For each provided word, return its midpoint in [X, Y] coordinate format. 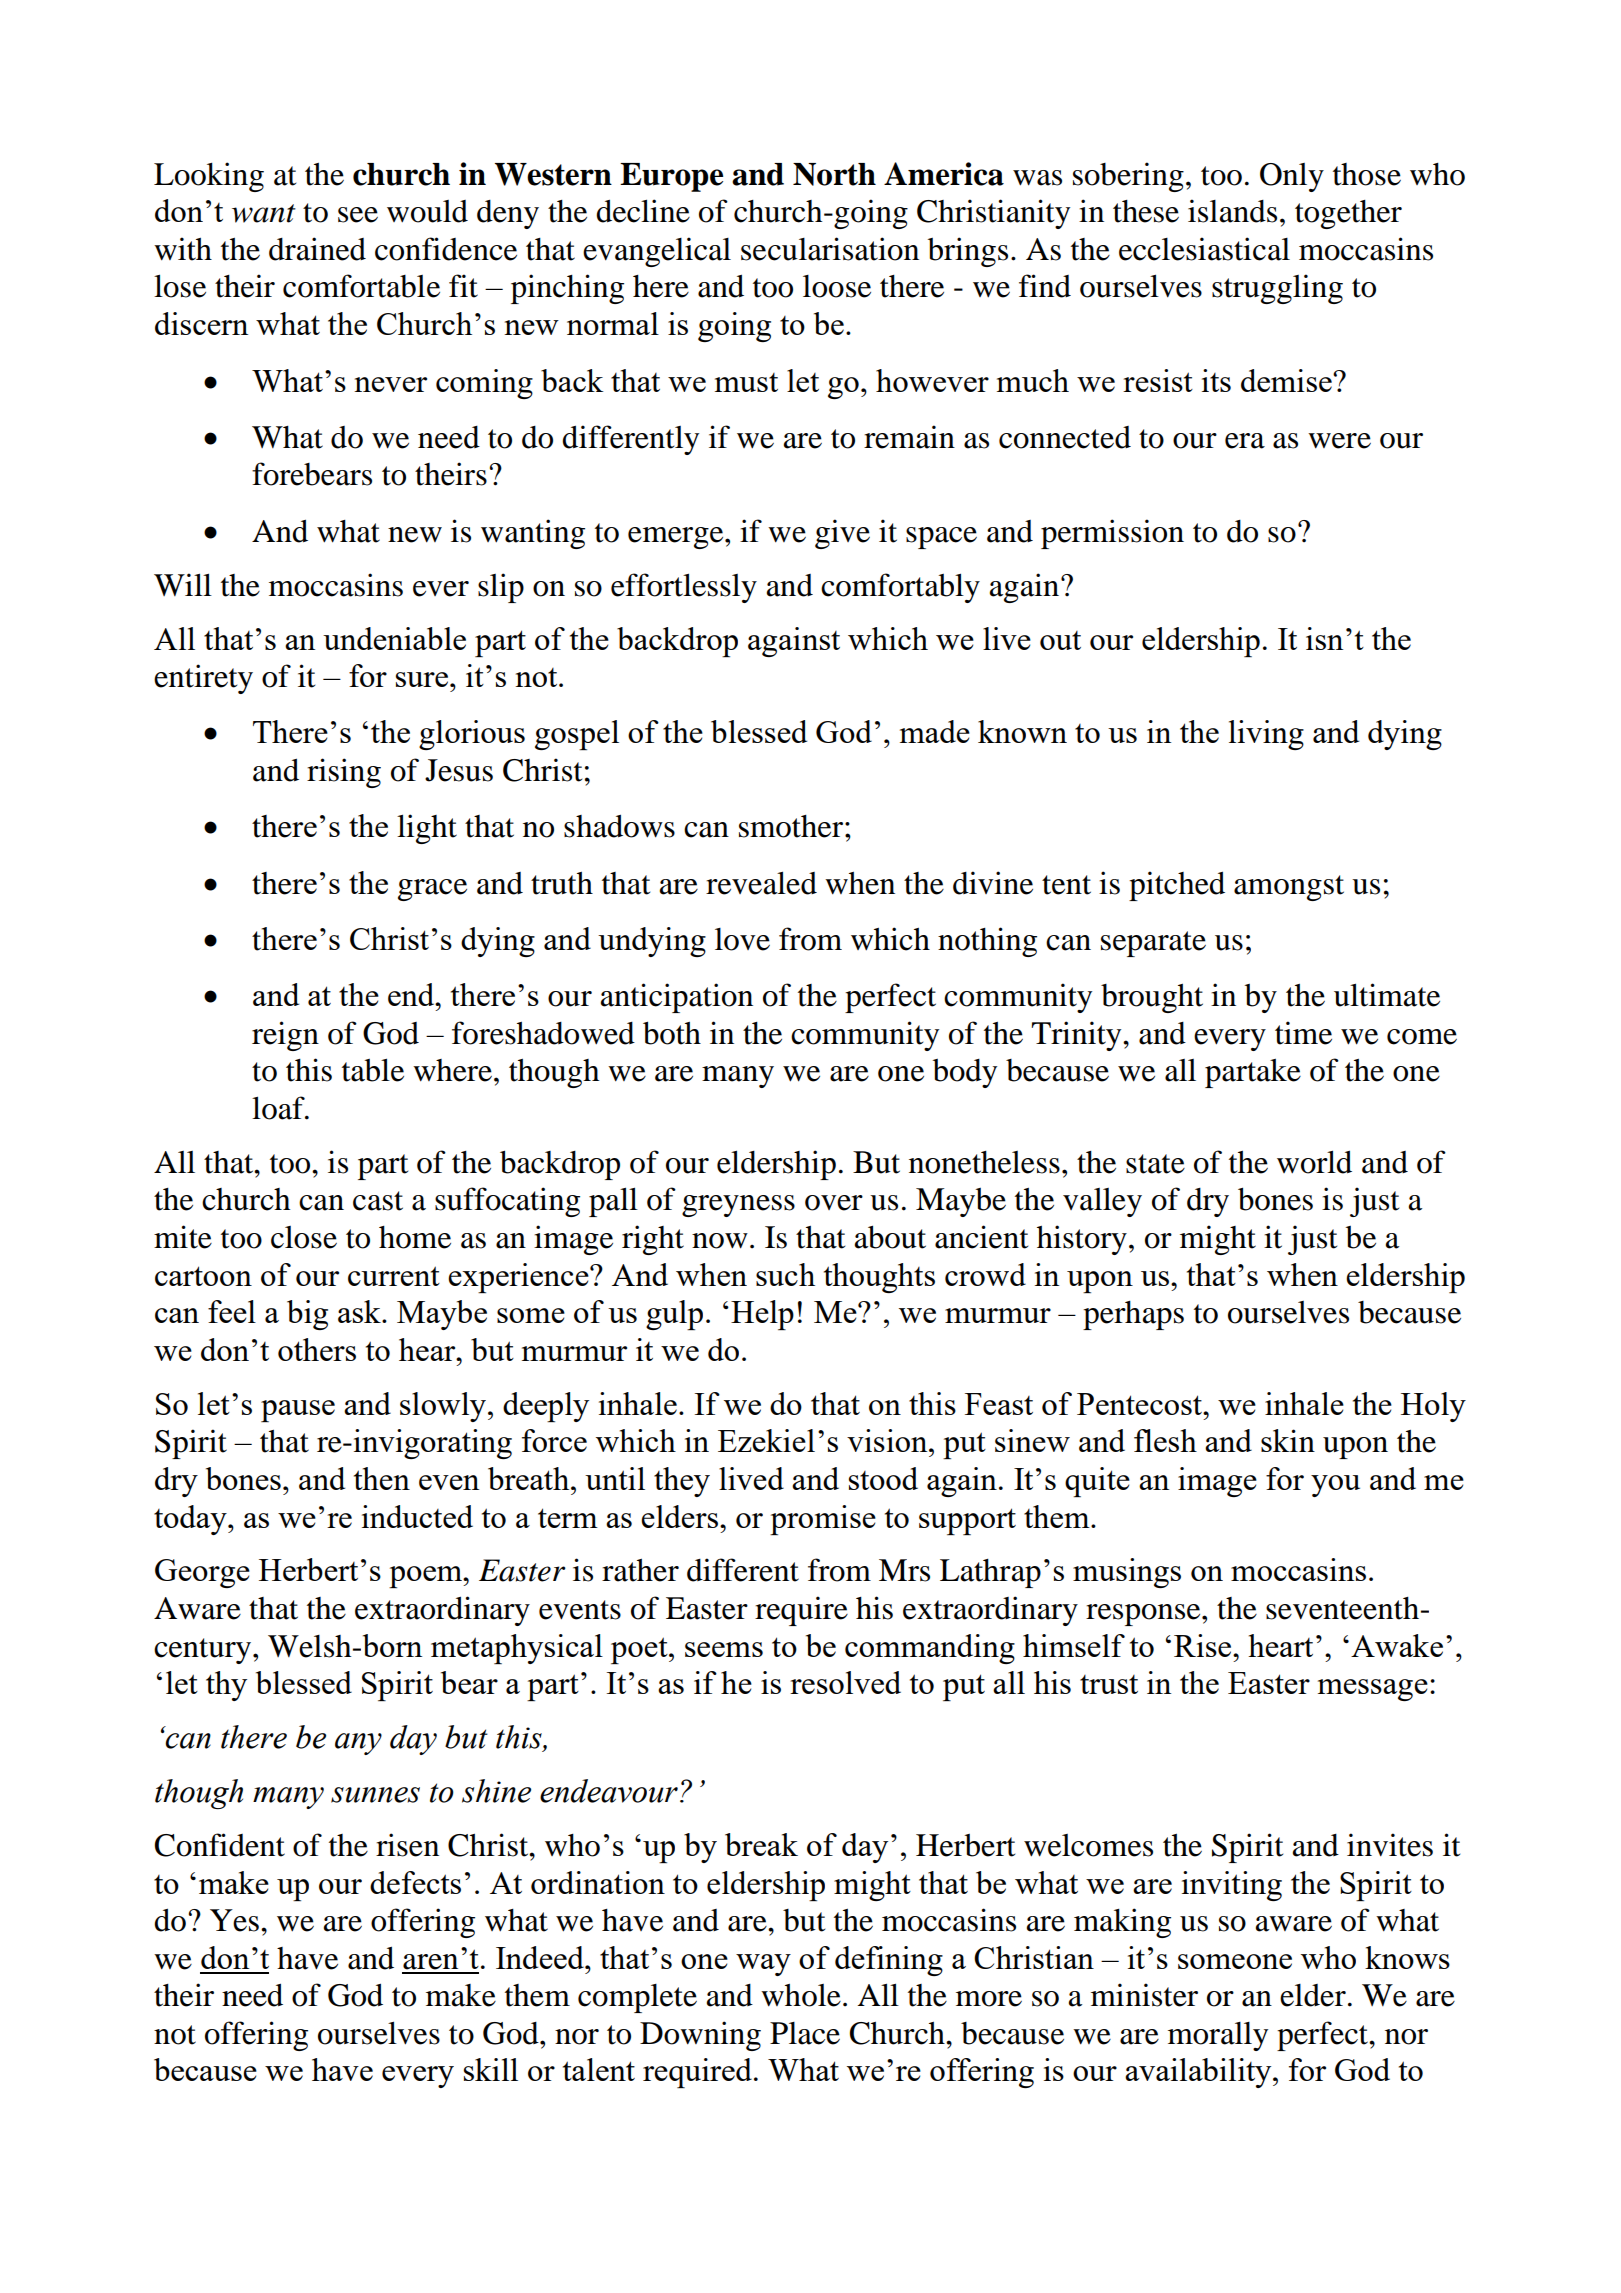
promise [823, 1520]
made [935, 731]
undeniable [394, 638]
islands [1232, 211]
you [1335, 1486]
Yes [234, 1920]
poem [427, 1577]
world [1314, 1162]
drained [317, 249]
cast [378, 1201]
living [1266, 735]
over [834, 1203]
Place [805, 2033]
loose [837, 286]
